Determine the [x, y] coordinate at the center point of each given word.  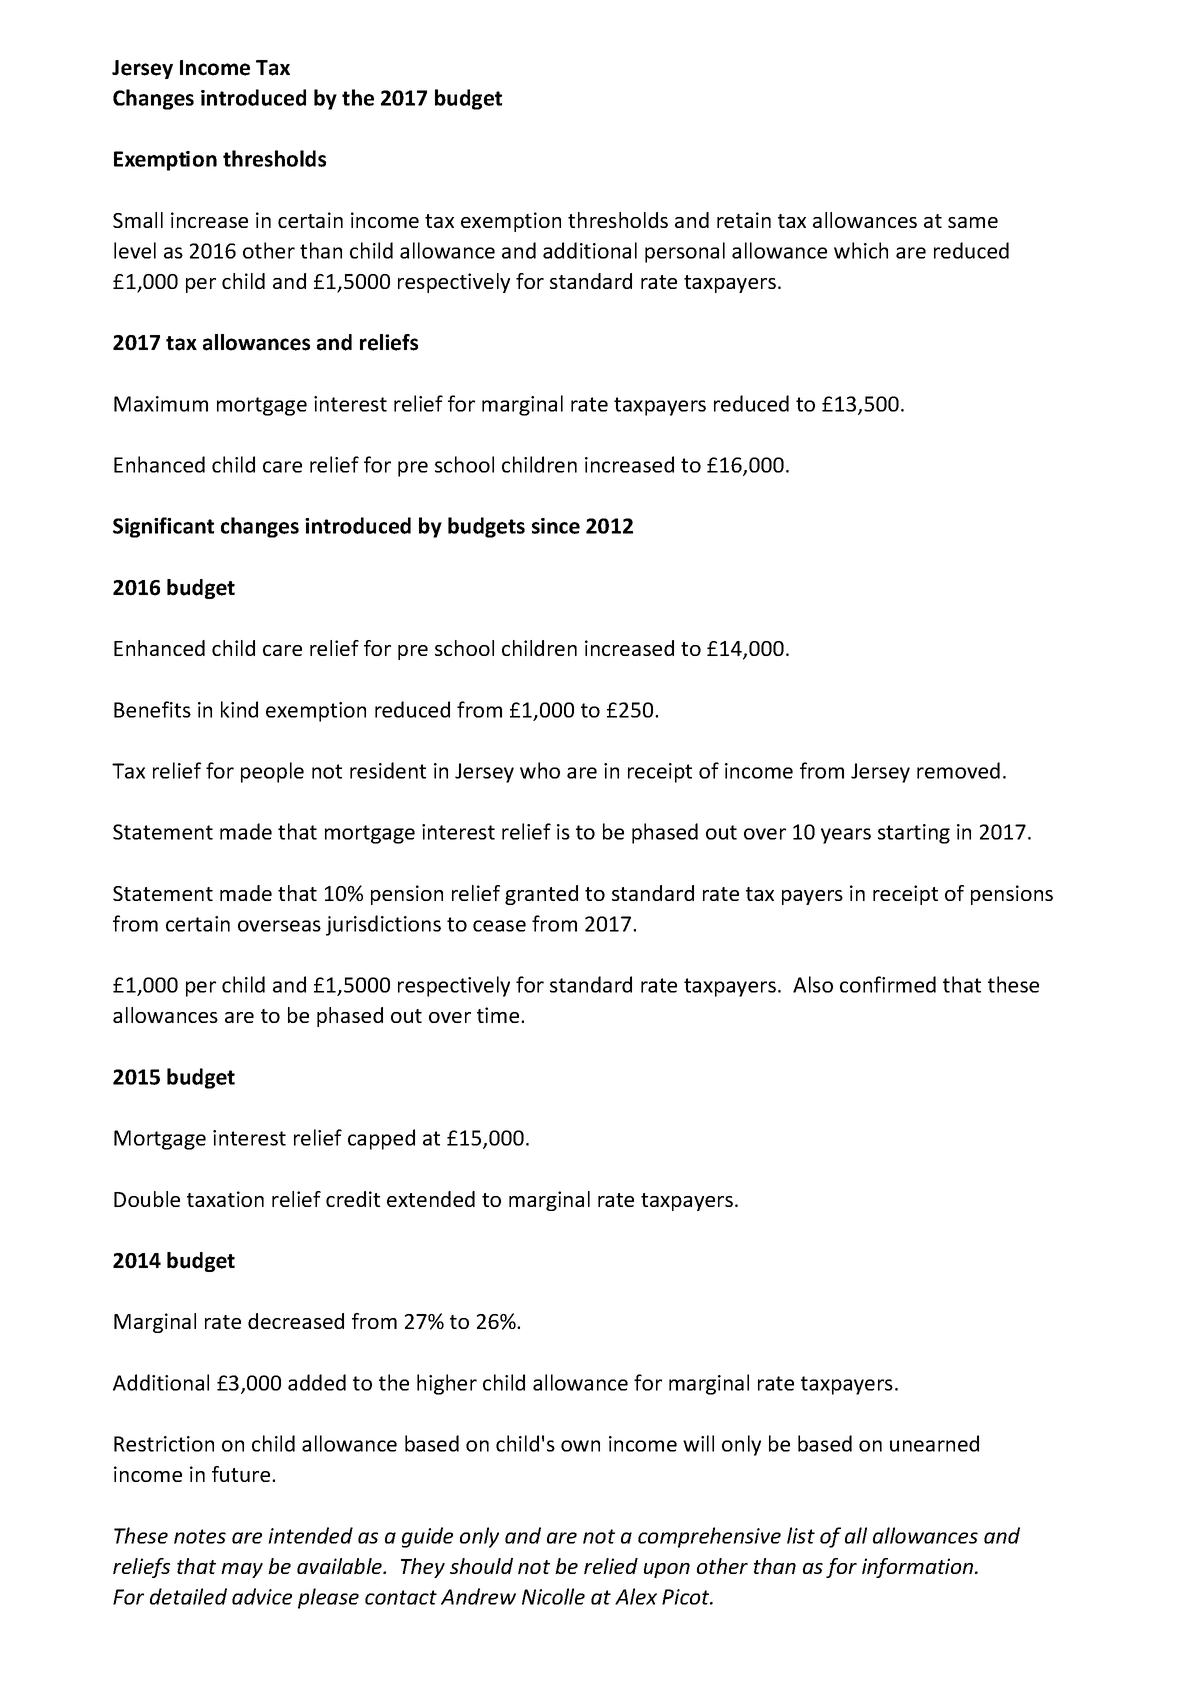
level [135, 250]
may [242, 1570]
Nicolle [553, 1596]
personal [685, 252]
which [861, 250]
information [919, 1568]
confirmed [888, 984]
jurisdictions [383, 925]
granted [541, 895]
